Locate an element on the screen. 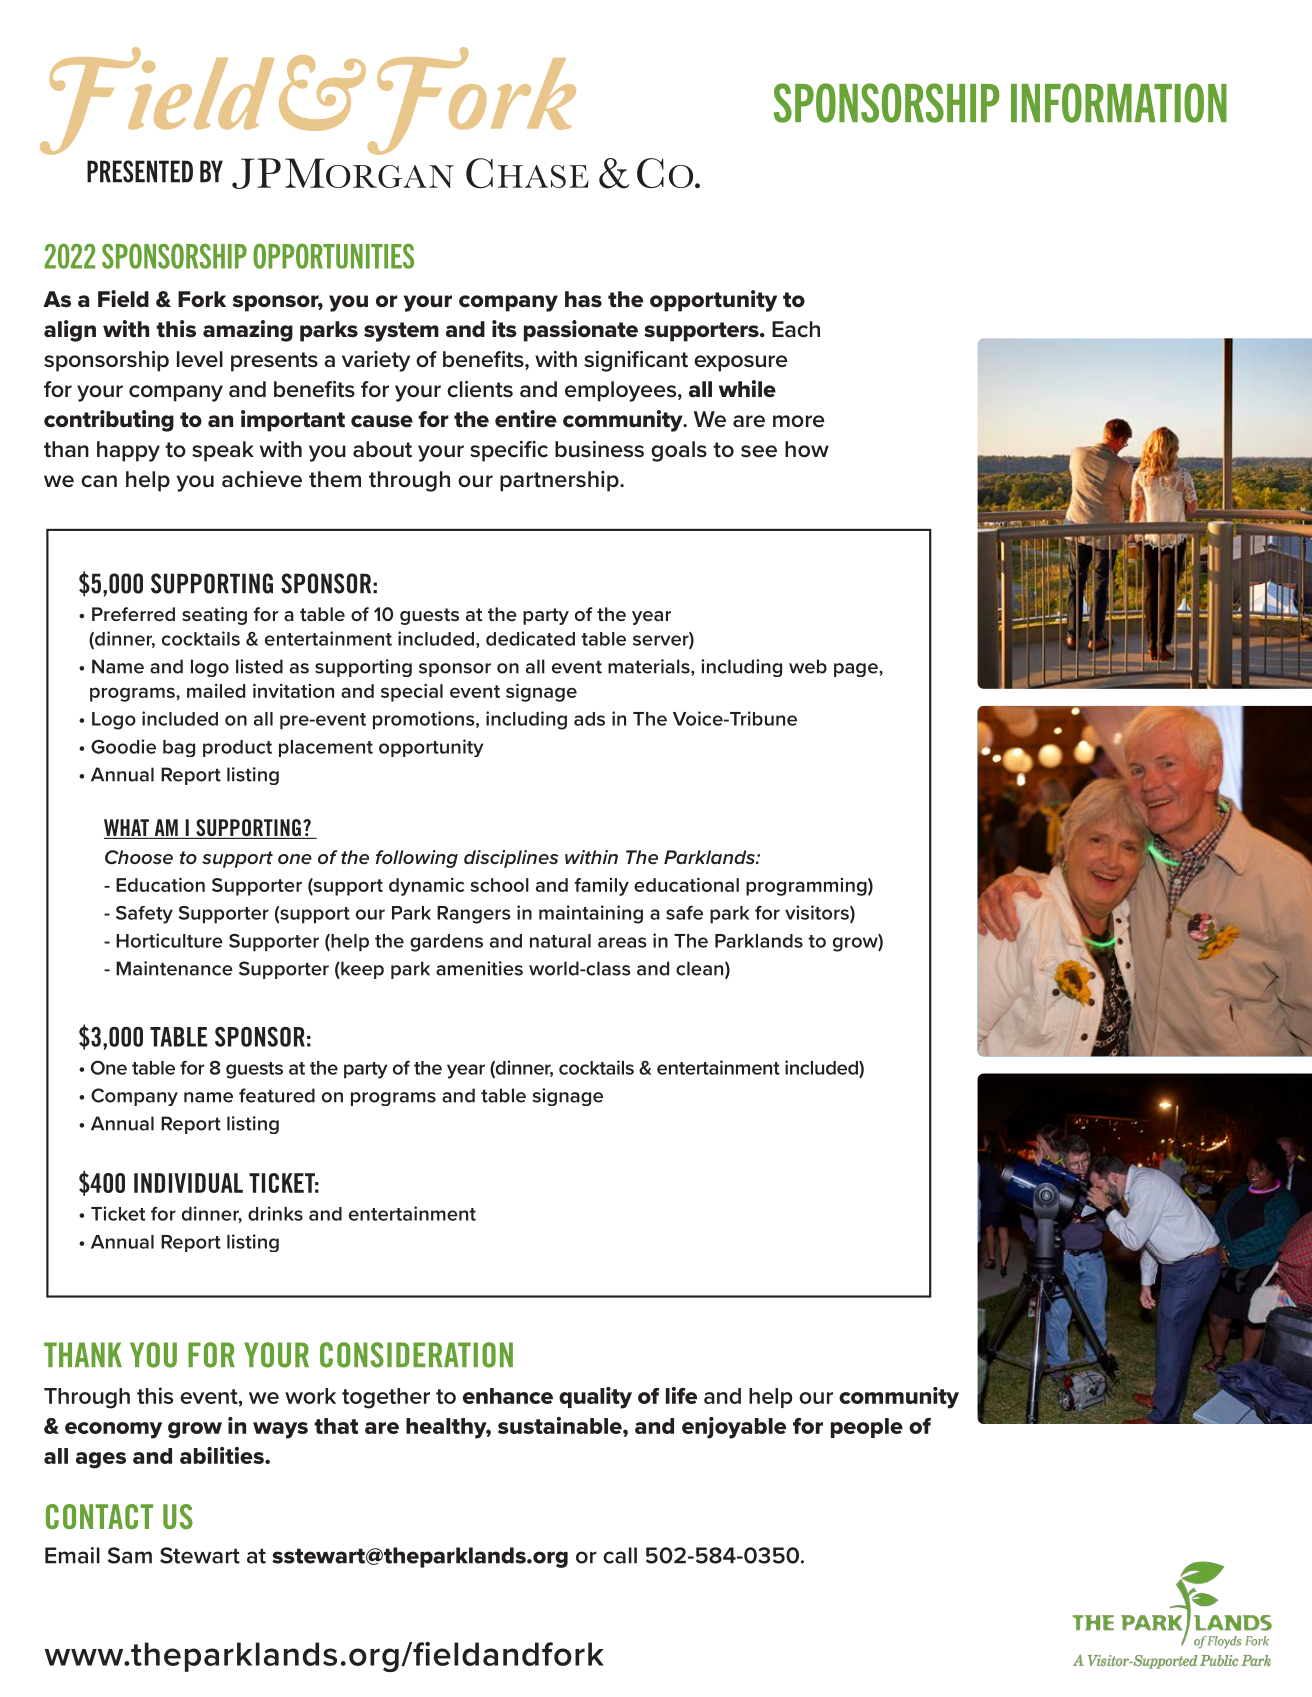 Image resolution: width=1312 pixels, height=1697 pixels. maintaining is located at coordinates (591, 914).
